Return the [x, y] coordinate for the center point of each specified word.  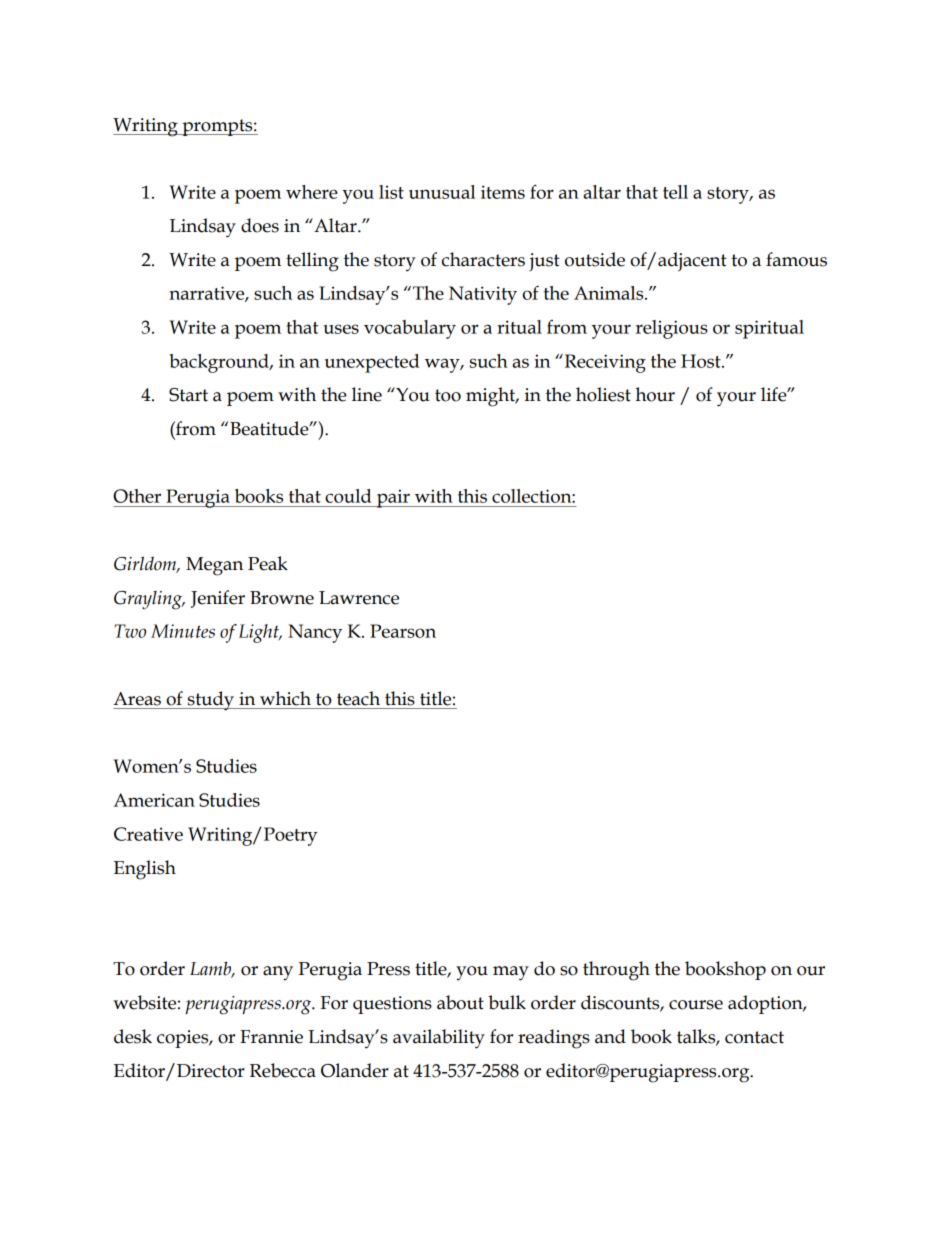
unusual [442, 192]
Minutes [183, 631]
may [511, 973]
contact [754, 1037]
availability [439, 1039]
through [616, 971]
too [448, 395]
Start [188, 395]
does [260, 225]
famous [796, 259]
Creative [148, 834]
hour [655, 394]
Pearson [403, 631]
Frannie [271, 1037]
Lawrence [359, 598]
